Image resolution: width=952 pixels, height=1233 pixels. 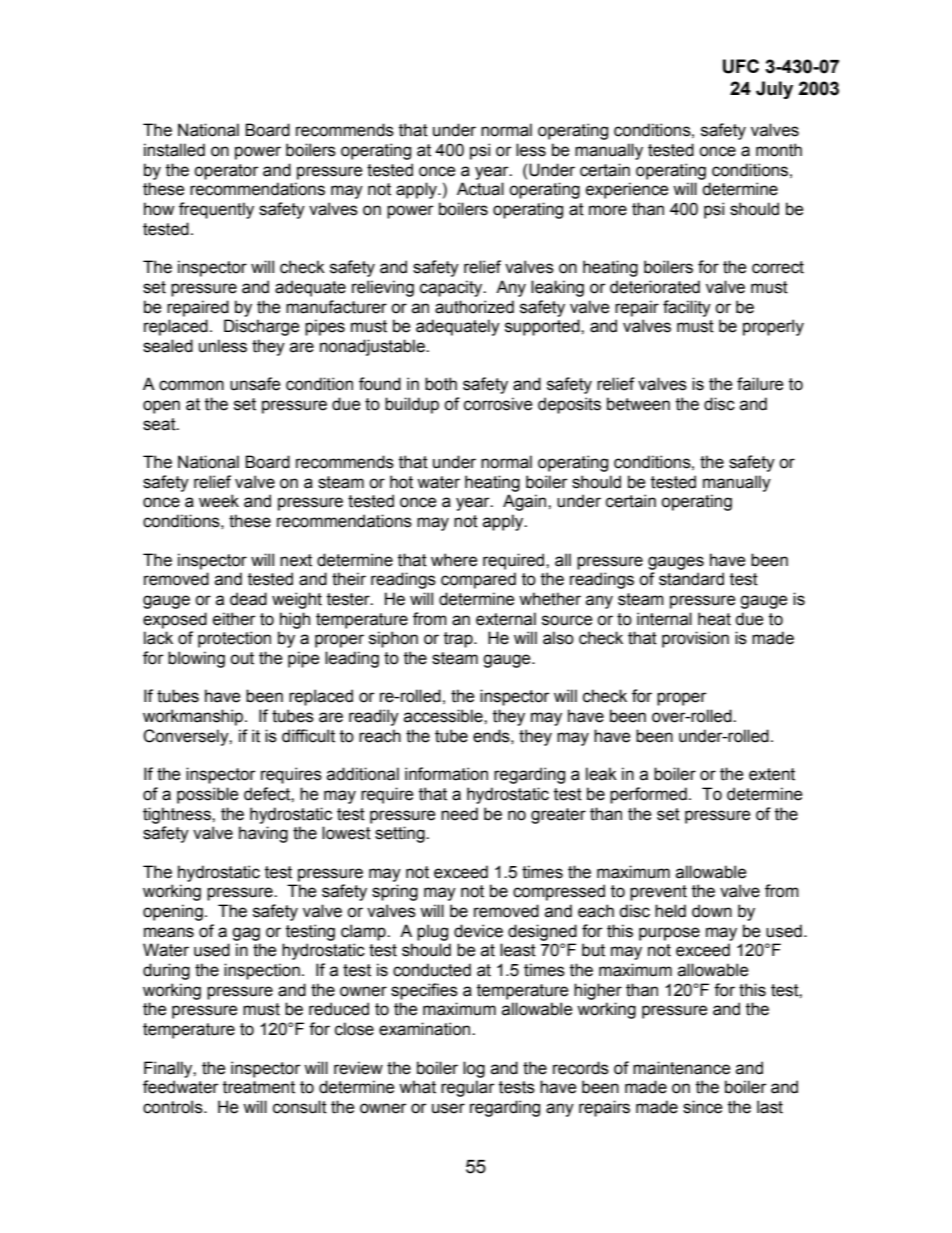 I want to click on standard, so click(x=691, y=579).
